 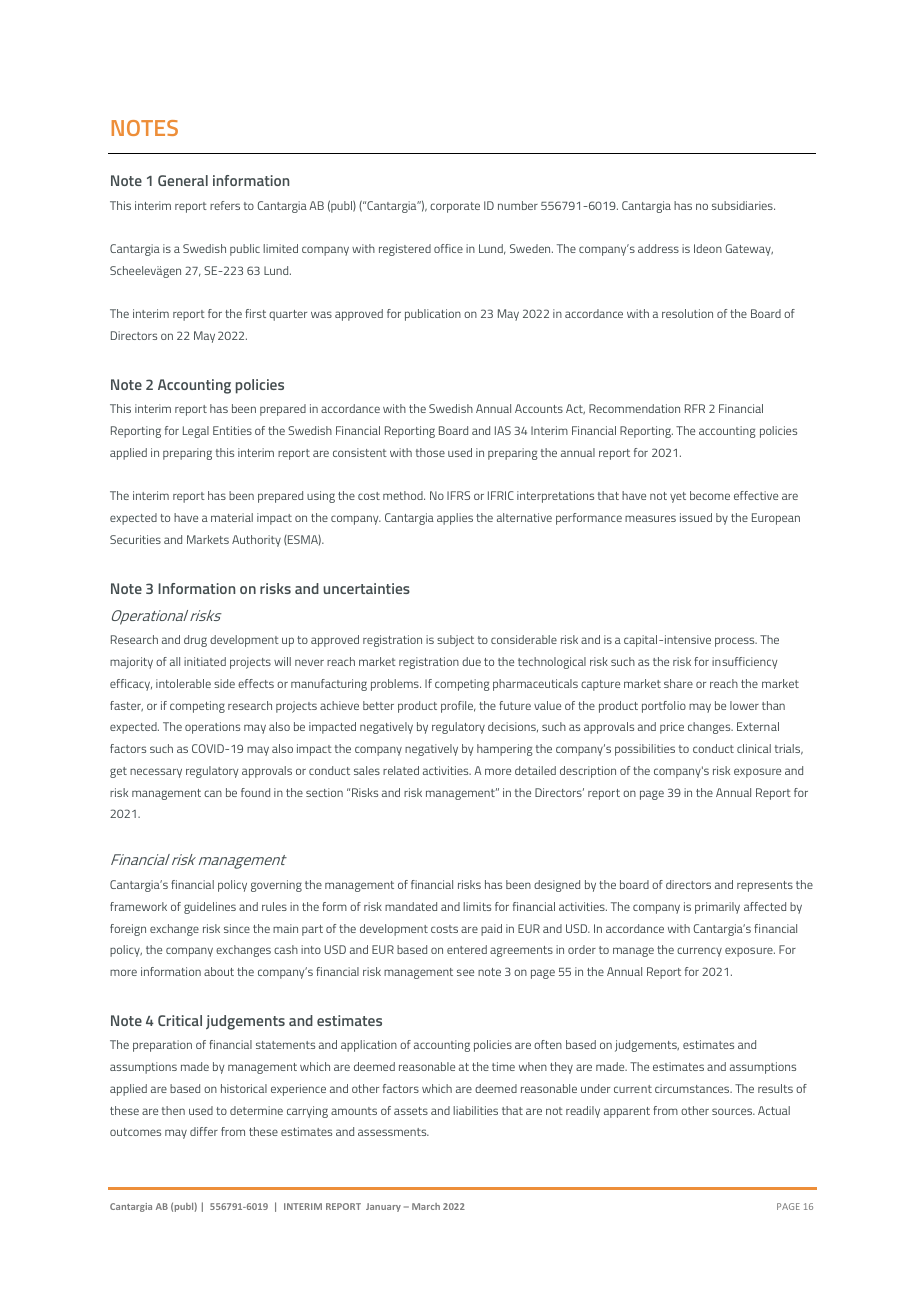 What do you see at coordinates (467, 949) in the document?
I see `entered` at bounding box center [467, 949].
